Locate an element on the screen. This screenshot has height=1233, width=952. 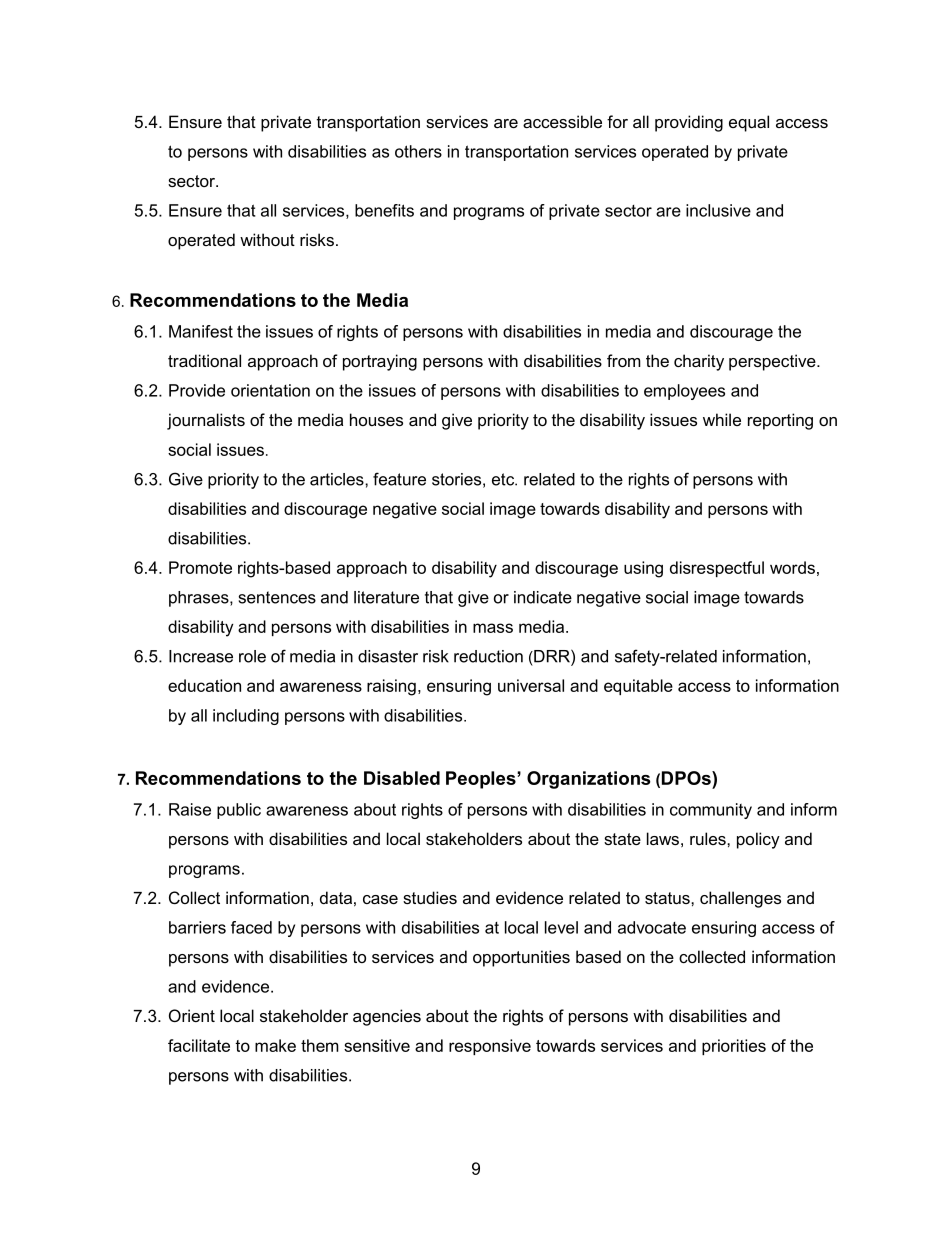
indicate is located at coordinates (543, 597).
